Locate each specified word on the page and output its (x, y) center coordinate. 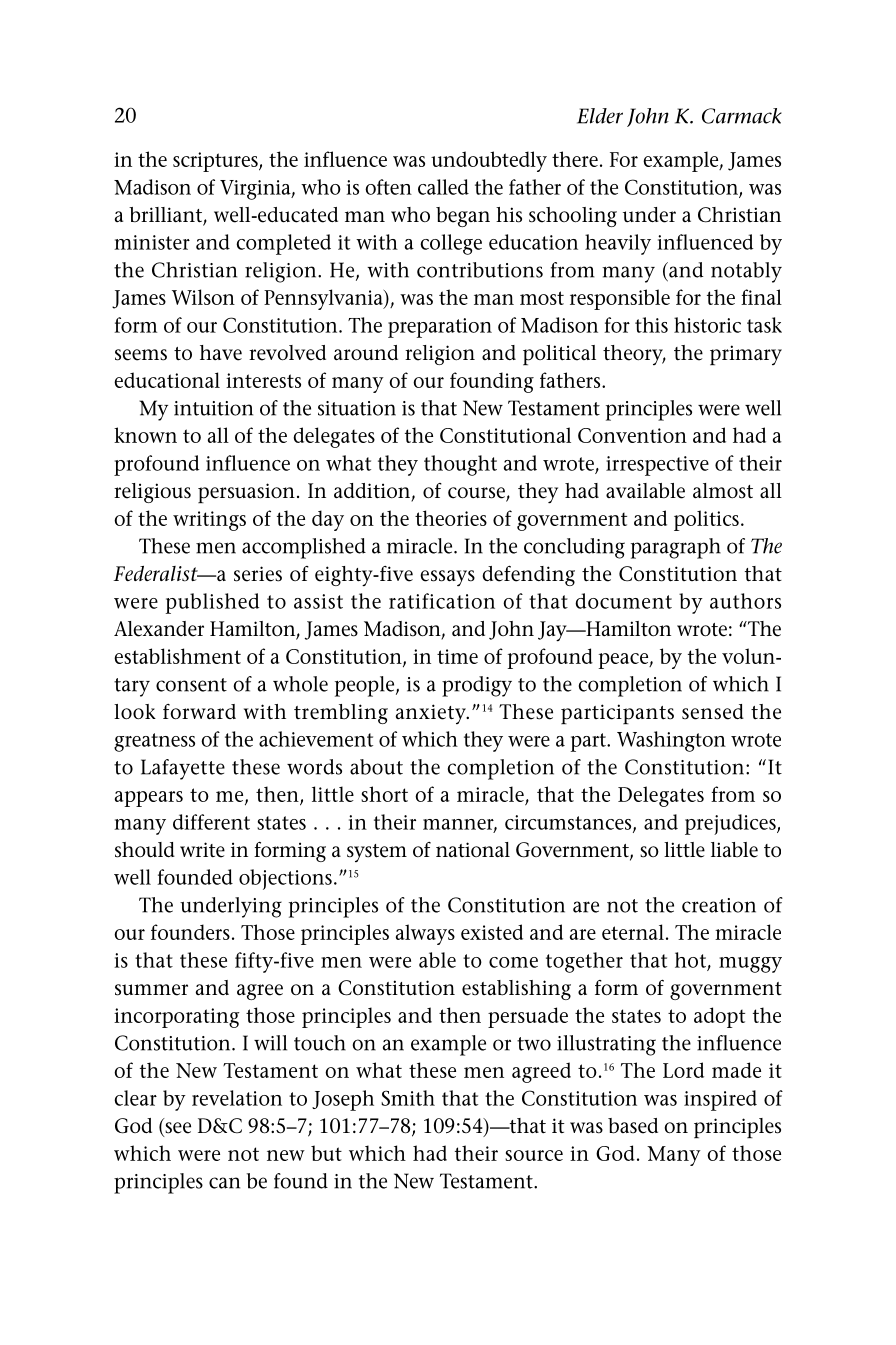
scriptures (216, 162)
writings (209, 521)
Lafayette (183, 769)
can (224, 1183)
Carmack (742, 116)
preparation (440, 328)
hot (690, 960)
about (376, 767)
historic (707, 325)
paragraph (676, 548)
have (221, 353)
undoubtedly (489, 161)
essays (447, 578)
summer (151, 990)
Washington (671, 741)
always (425, 934)
